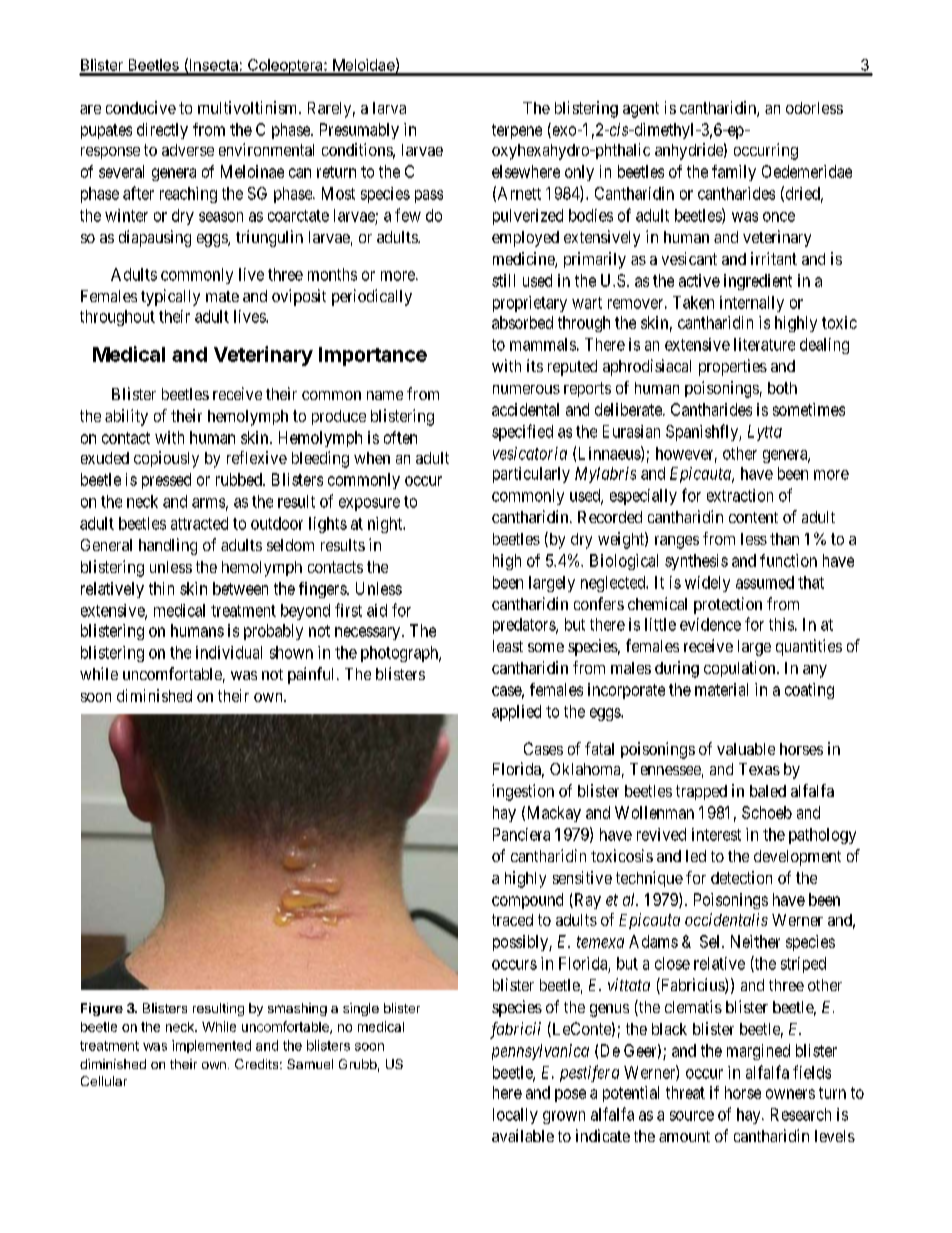  Describe the element at coordinates (526, 389) in the document. I see `numerous` at that location.
